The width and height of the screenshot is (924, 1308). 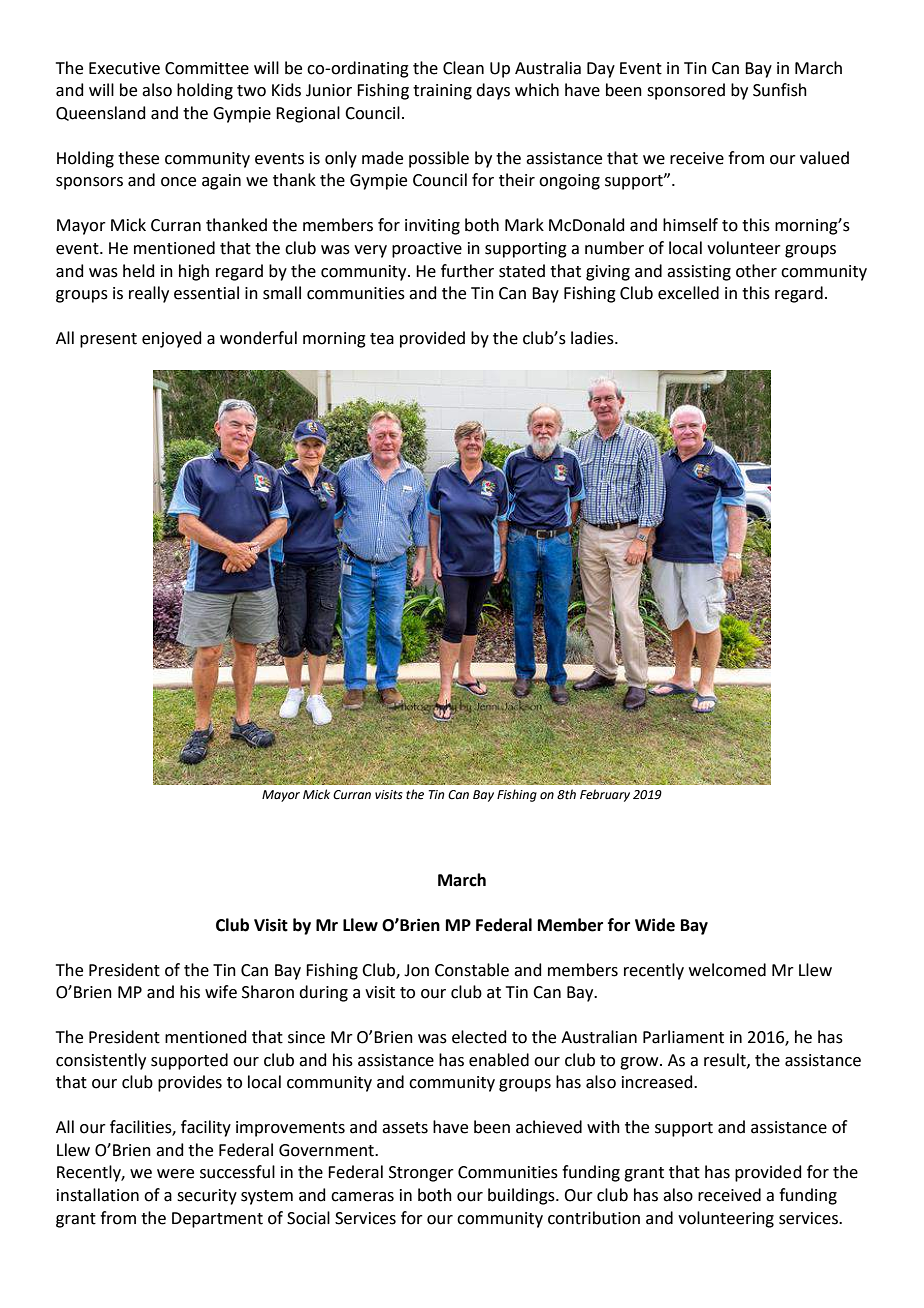 I want to click on Stronger, so click(x=421, y=1174).
